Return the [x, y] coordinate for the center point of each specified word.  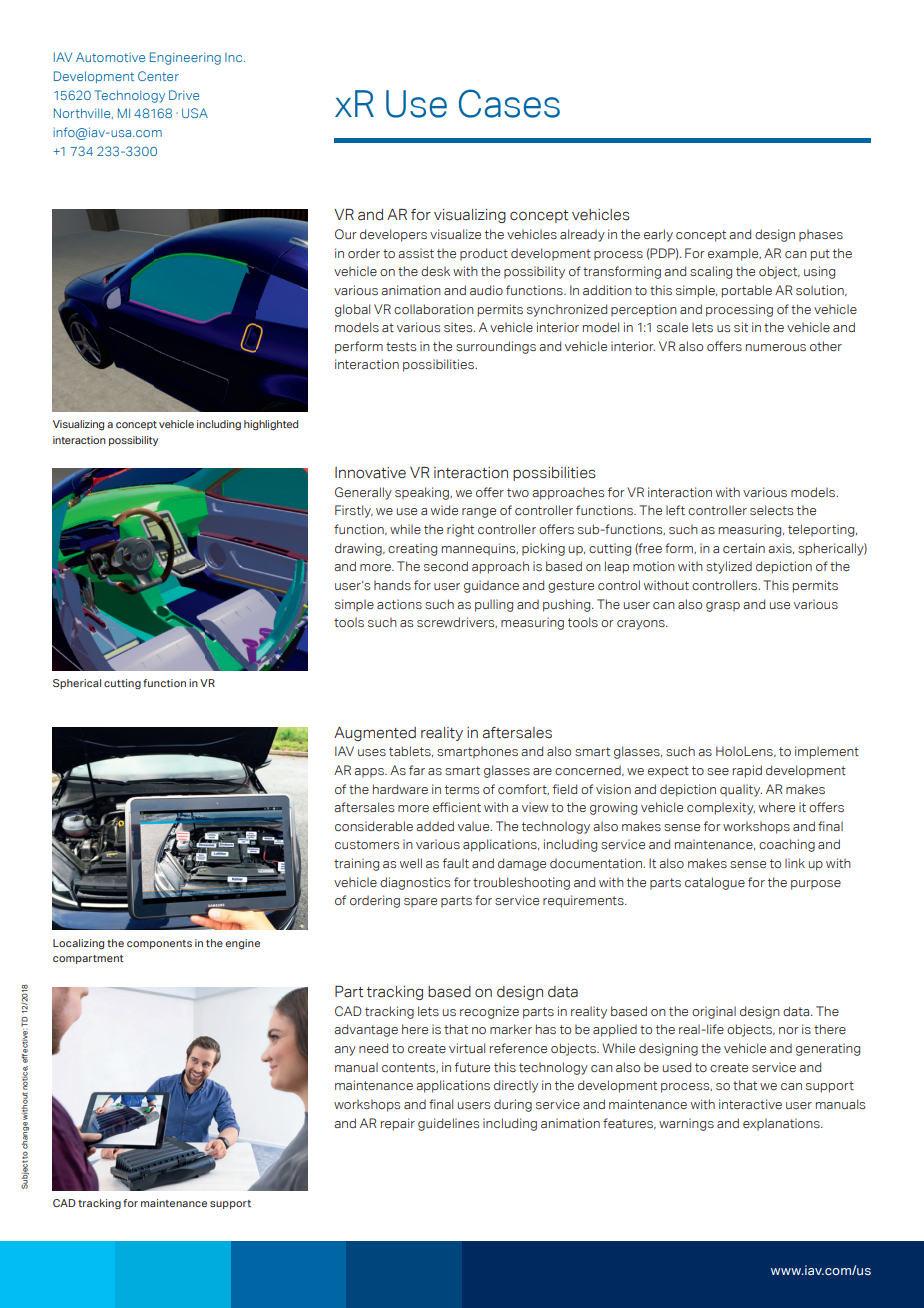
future [472, 1067]
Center [158, 76]
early [658, 235]
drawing [359, 549]
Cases [509, 103]
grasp [723, 607]
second [446, 566]
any [345, 1051]
